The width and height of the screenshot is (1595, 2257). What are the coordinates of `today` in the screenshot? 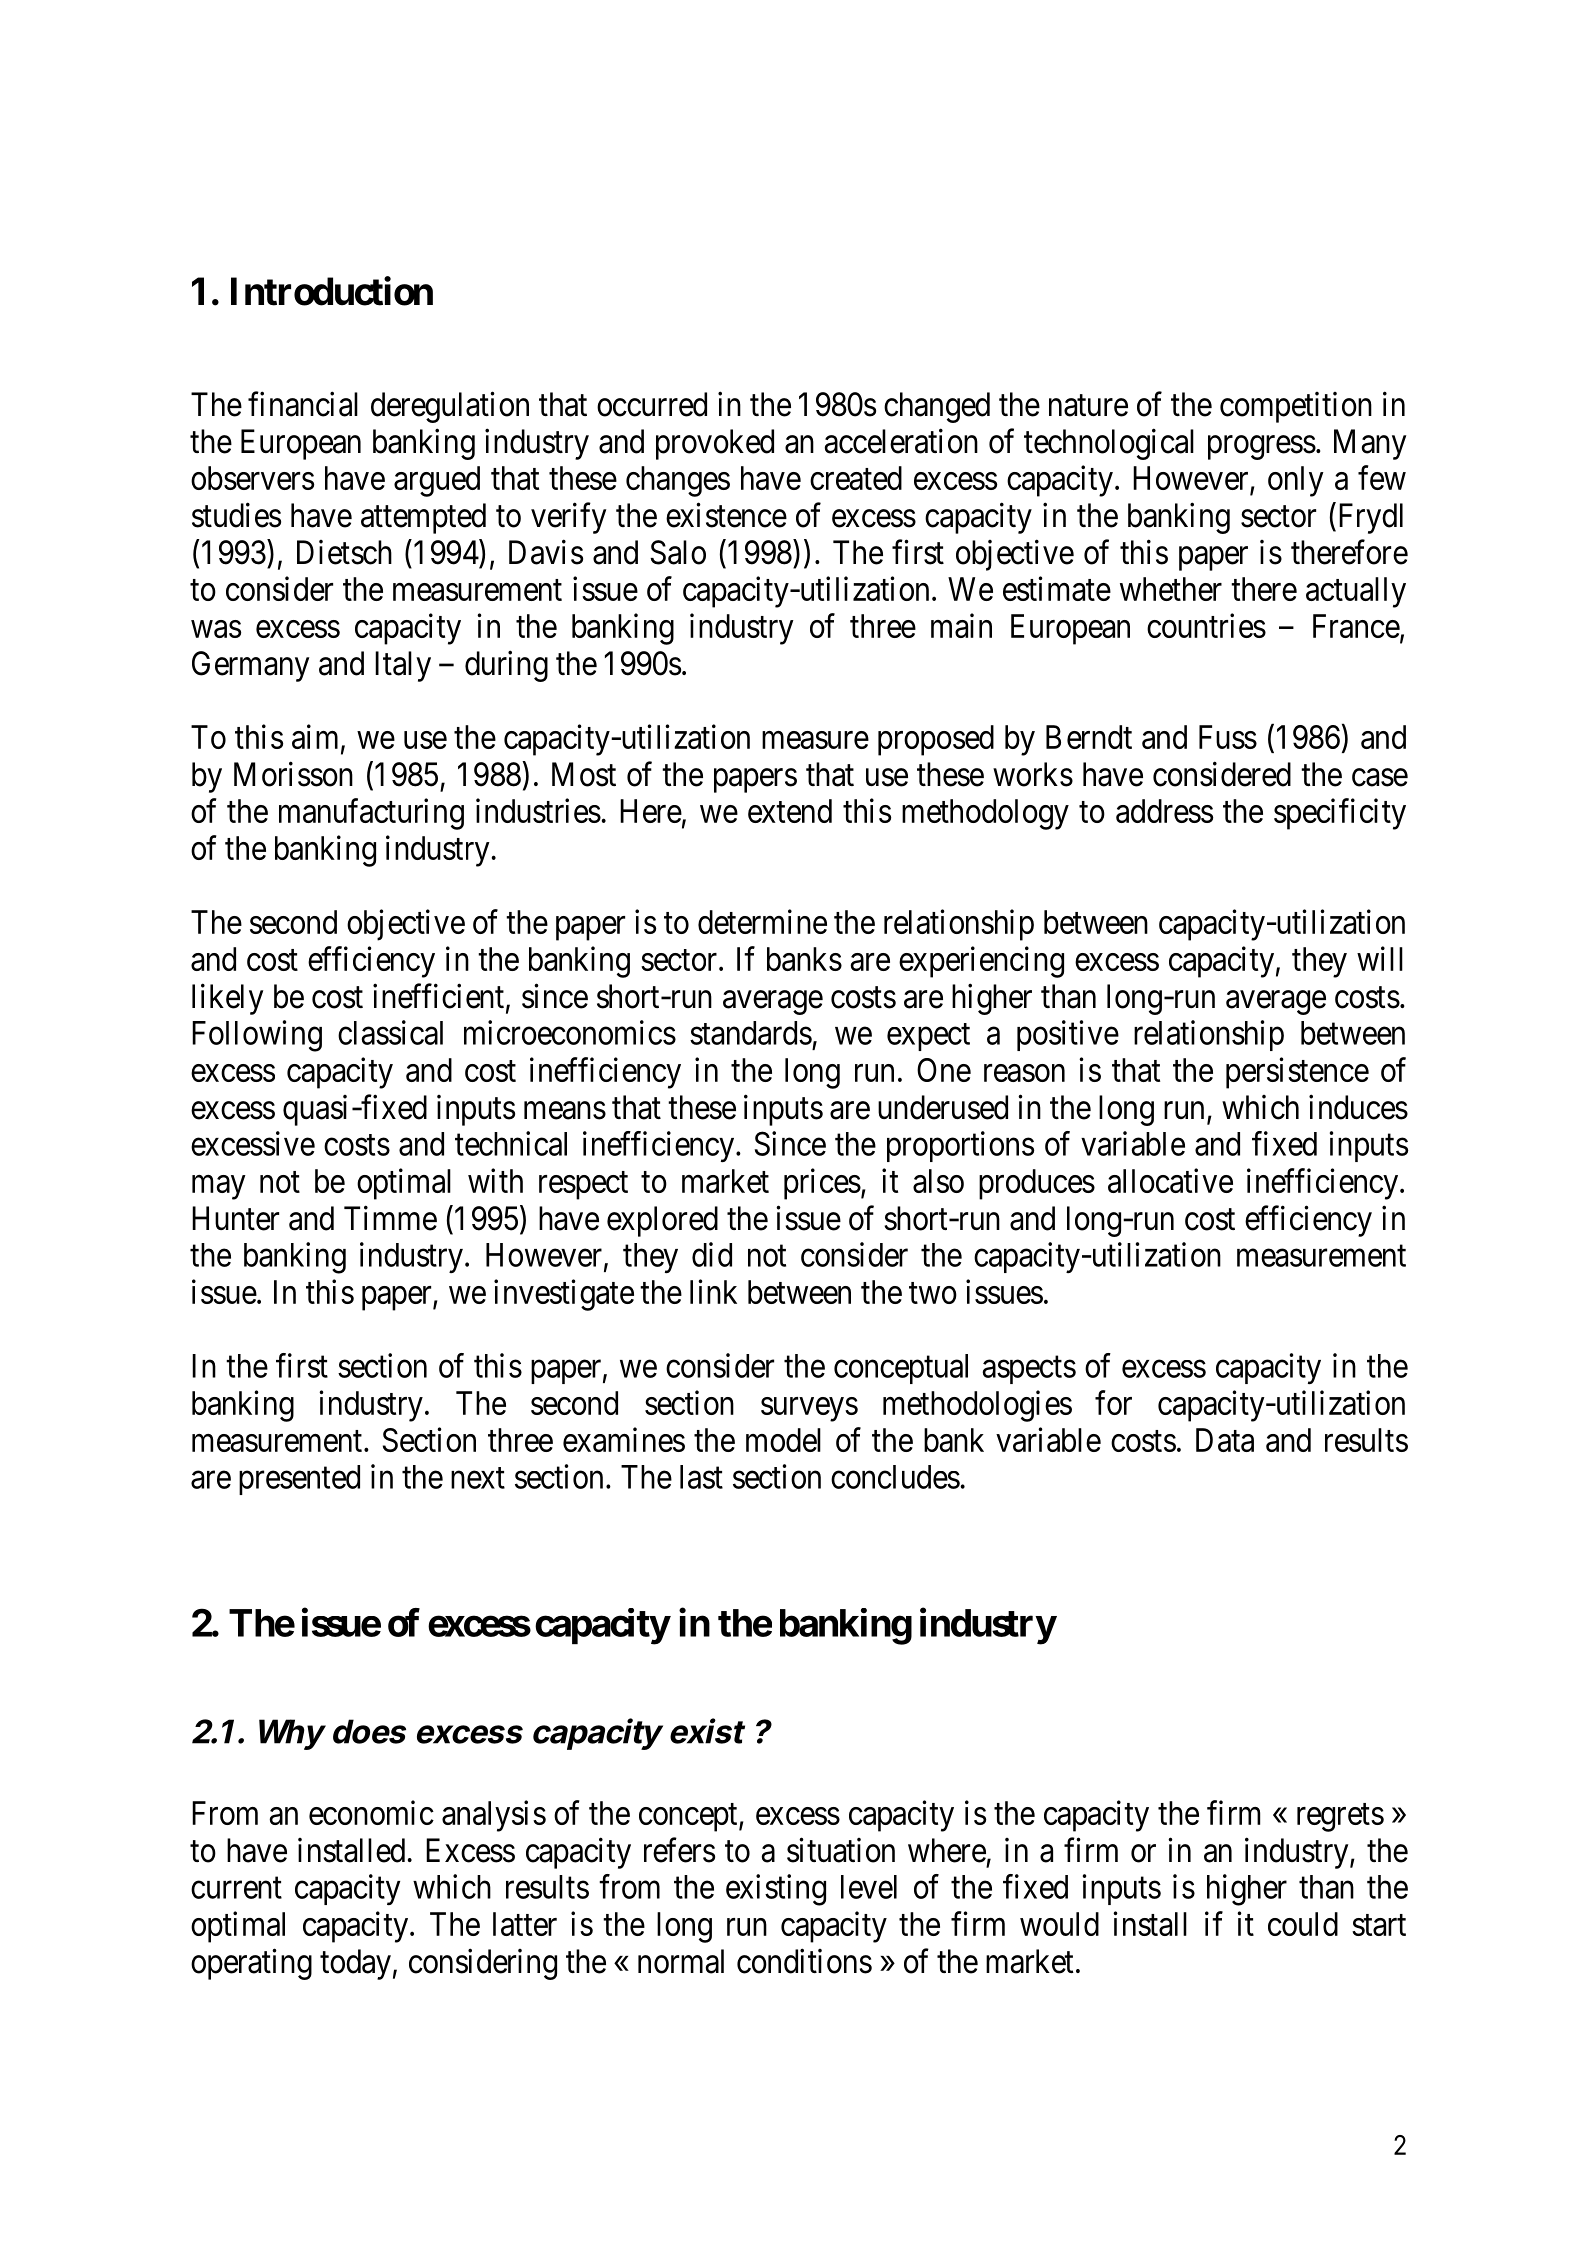 It's located at (355, 1964).
